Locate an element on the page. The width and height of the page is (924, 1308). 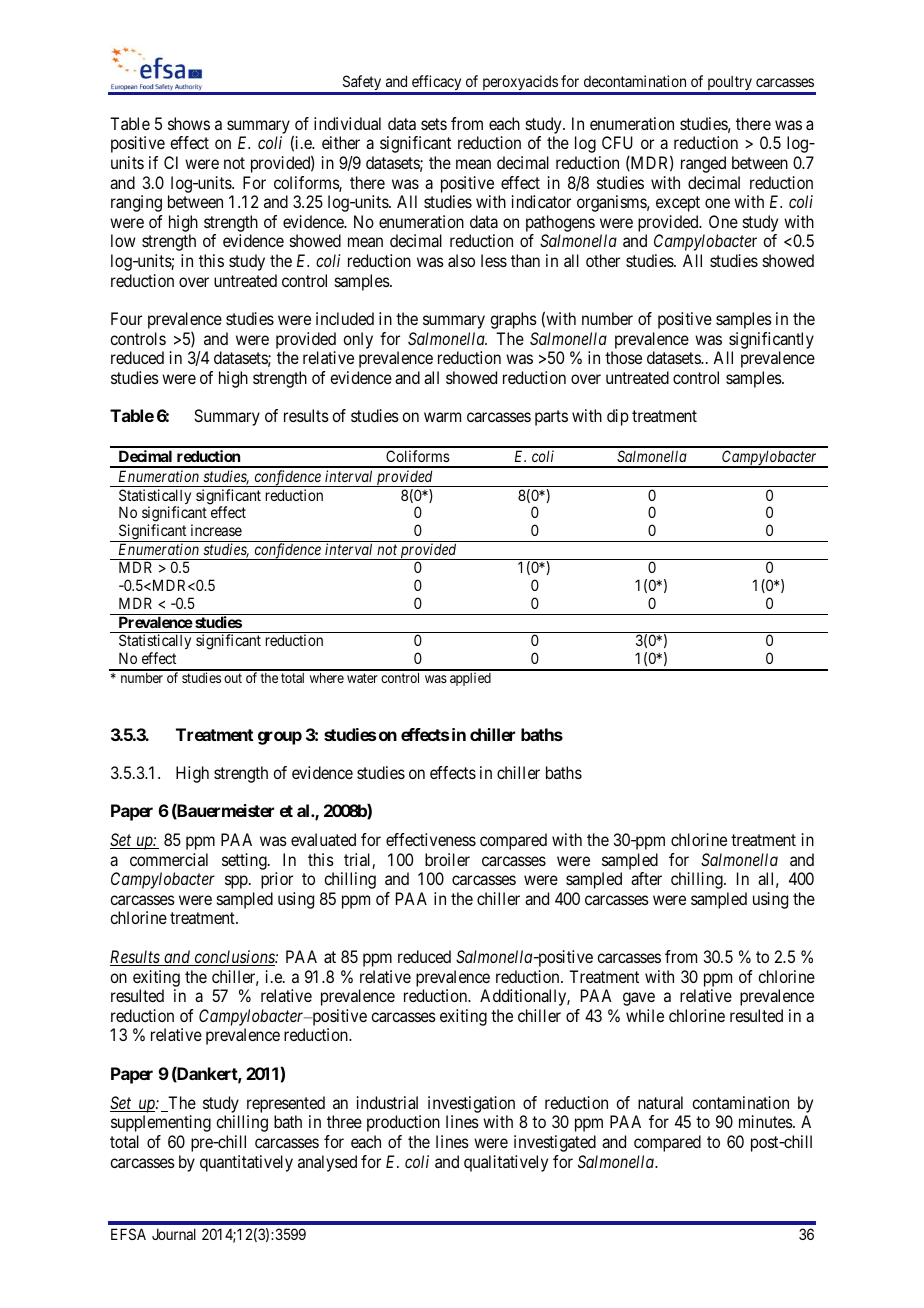
efficacy is located at coordinates (437, 84).
